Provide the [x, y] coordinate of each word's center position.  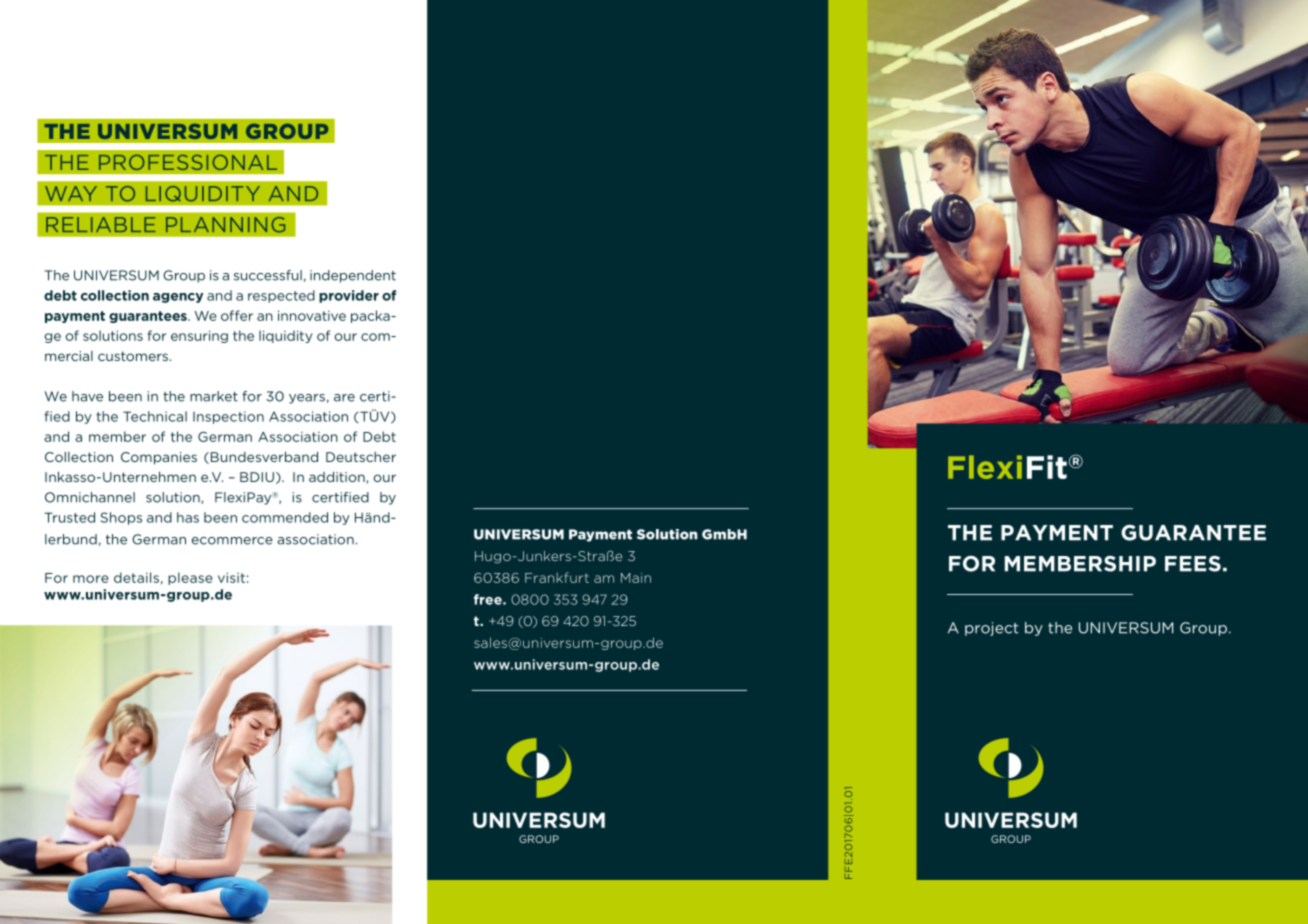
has [188, 517]
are [344, 398]
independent [353, 276]
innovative [312, 315]
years [307, 399]
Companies [159, 458]
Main [636, 578]
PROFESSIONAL [188, 162]
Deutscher [361, 457]
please [190, 578]
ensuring [199, 336]
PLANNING [226, 225]
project [991, 629]
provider [349, 296]
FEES [1193, 564]
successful [268, 275]
